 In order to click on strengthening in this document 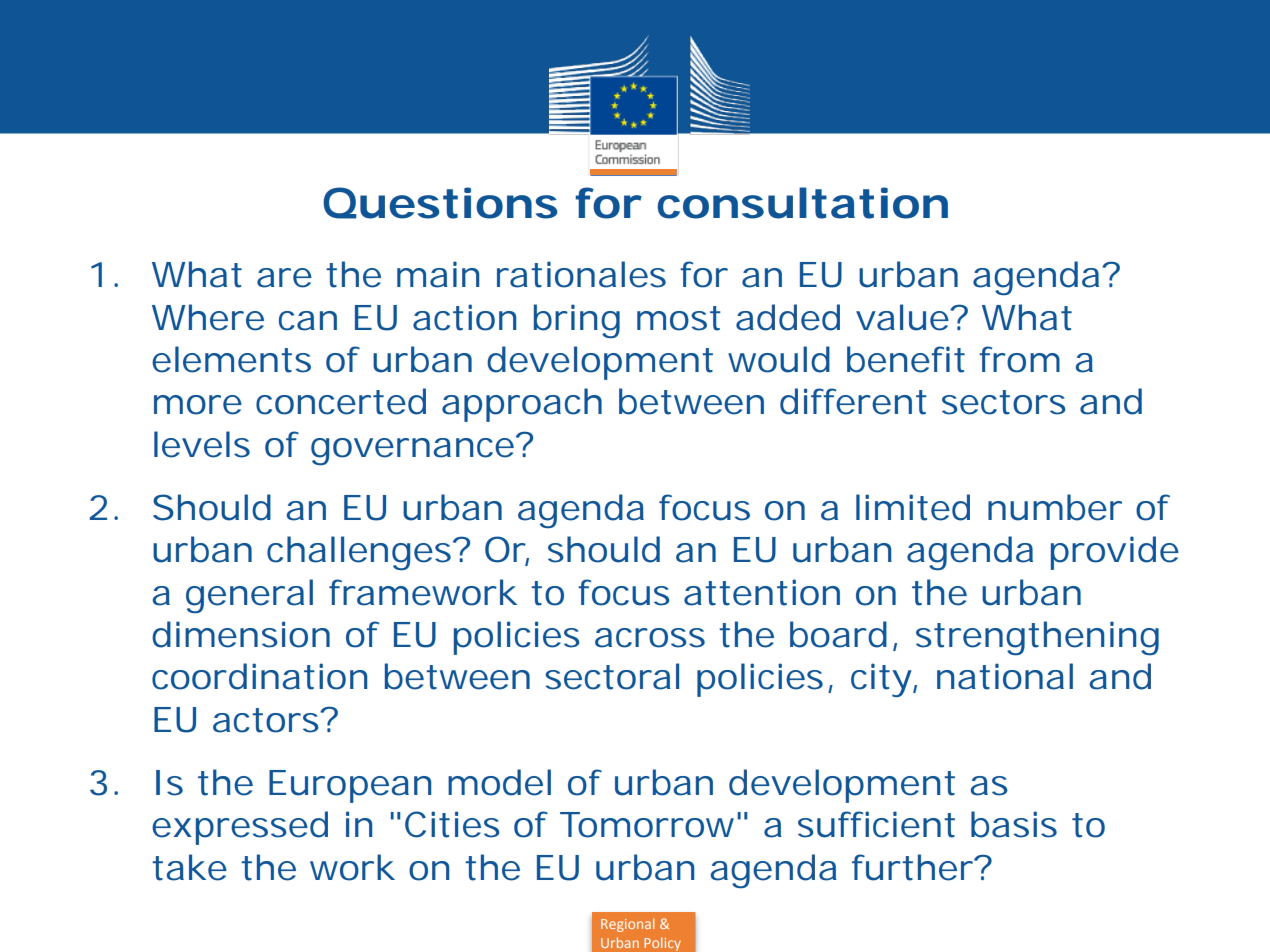, I will do `click(1037, 638)`.
